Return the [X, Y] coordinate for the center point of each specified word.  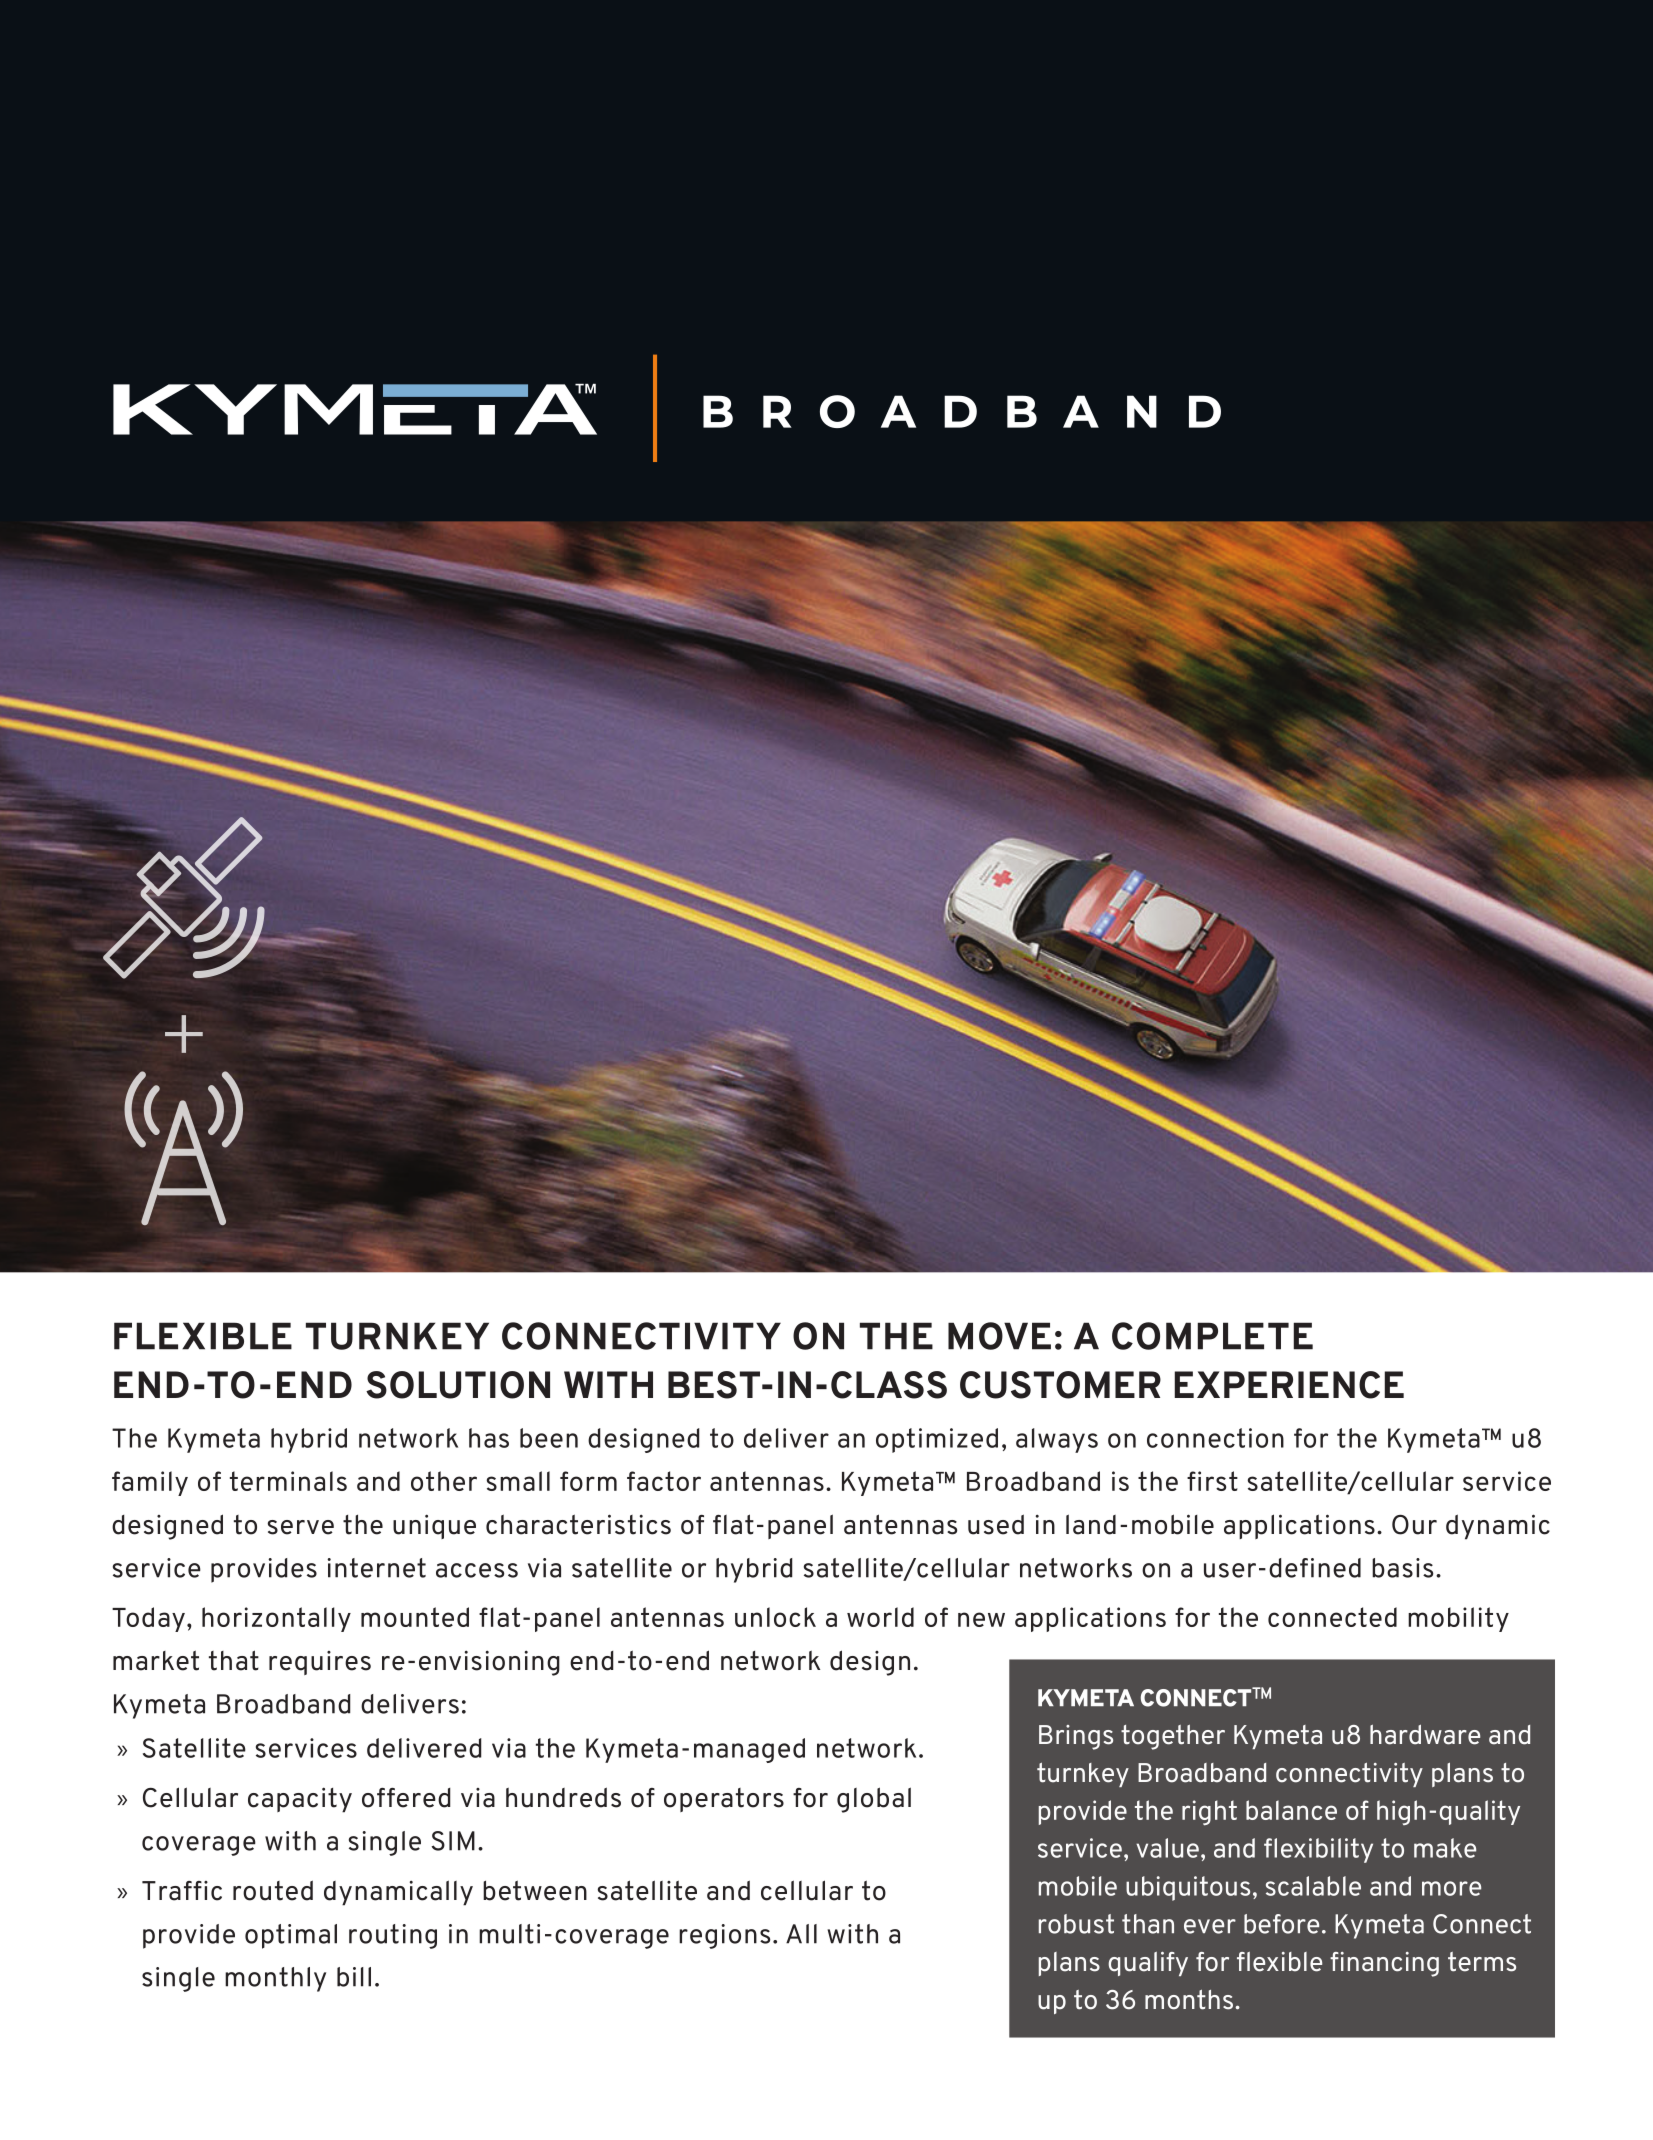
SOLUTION [458, 1385]
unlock [775, 1617]
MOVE [999, 1336]
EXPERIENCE [1289, 1385]
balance [1291, 1810]
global [874, 1800]
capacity [300, 1800]
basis [1402, 1568]
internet [376, 1568]
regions [724, 1936]
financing [1384, 1964]
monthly [275, 1979]
